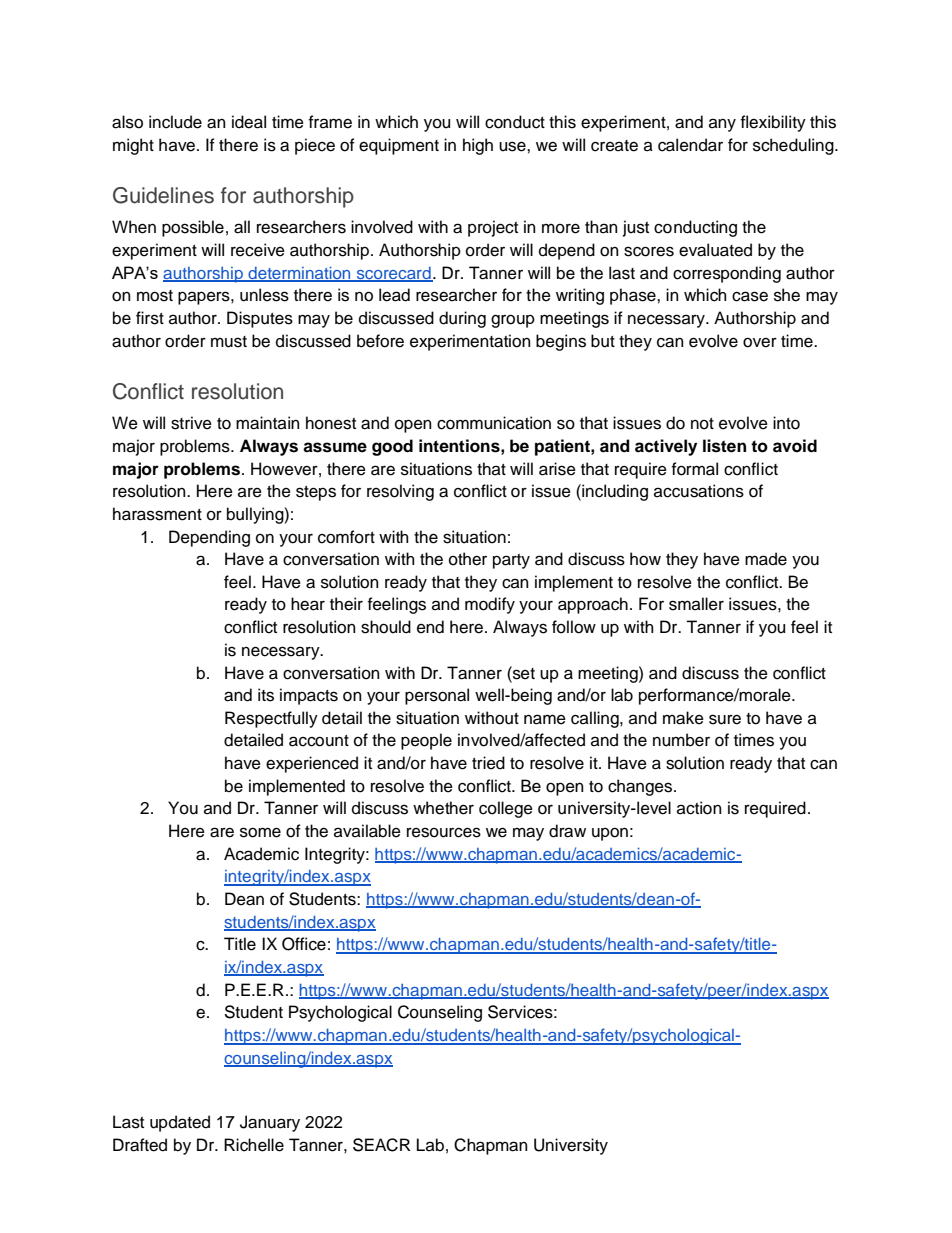 The width and height of the screenshot is (952, 1233). I want to click on include, so click(175, 122).
